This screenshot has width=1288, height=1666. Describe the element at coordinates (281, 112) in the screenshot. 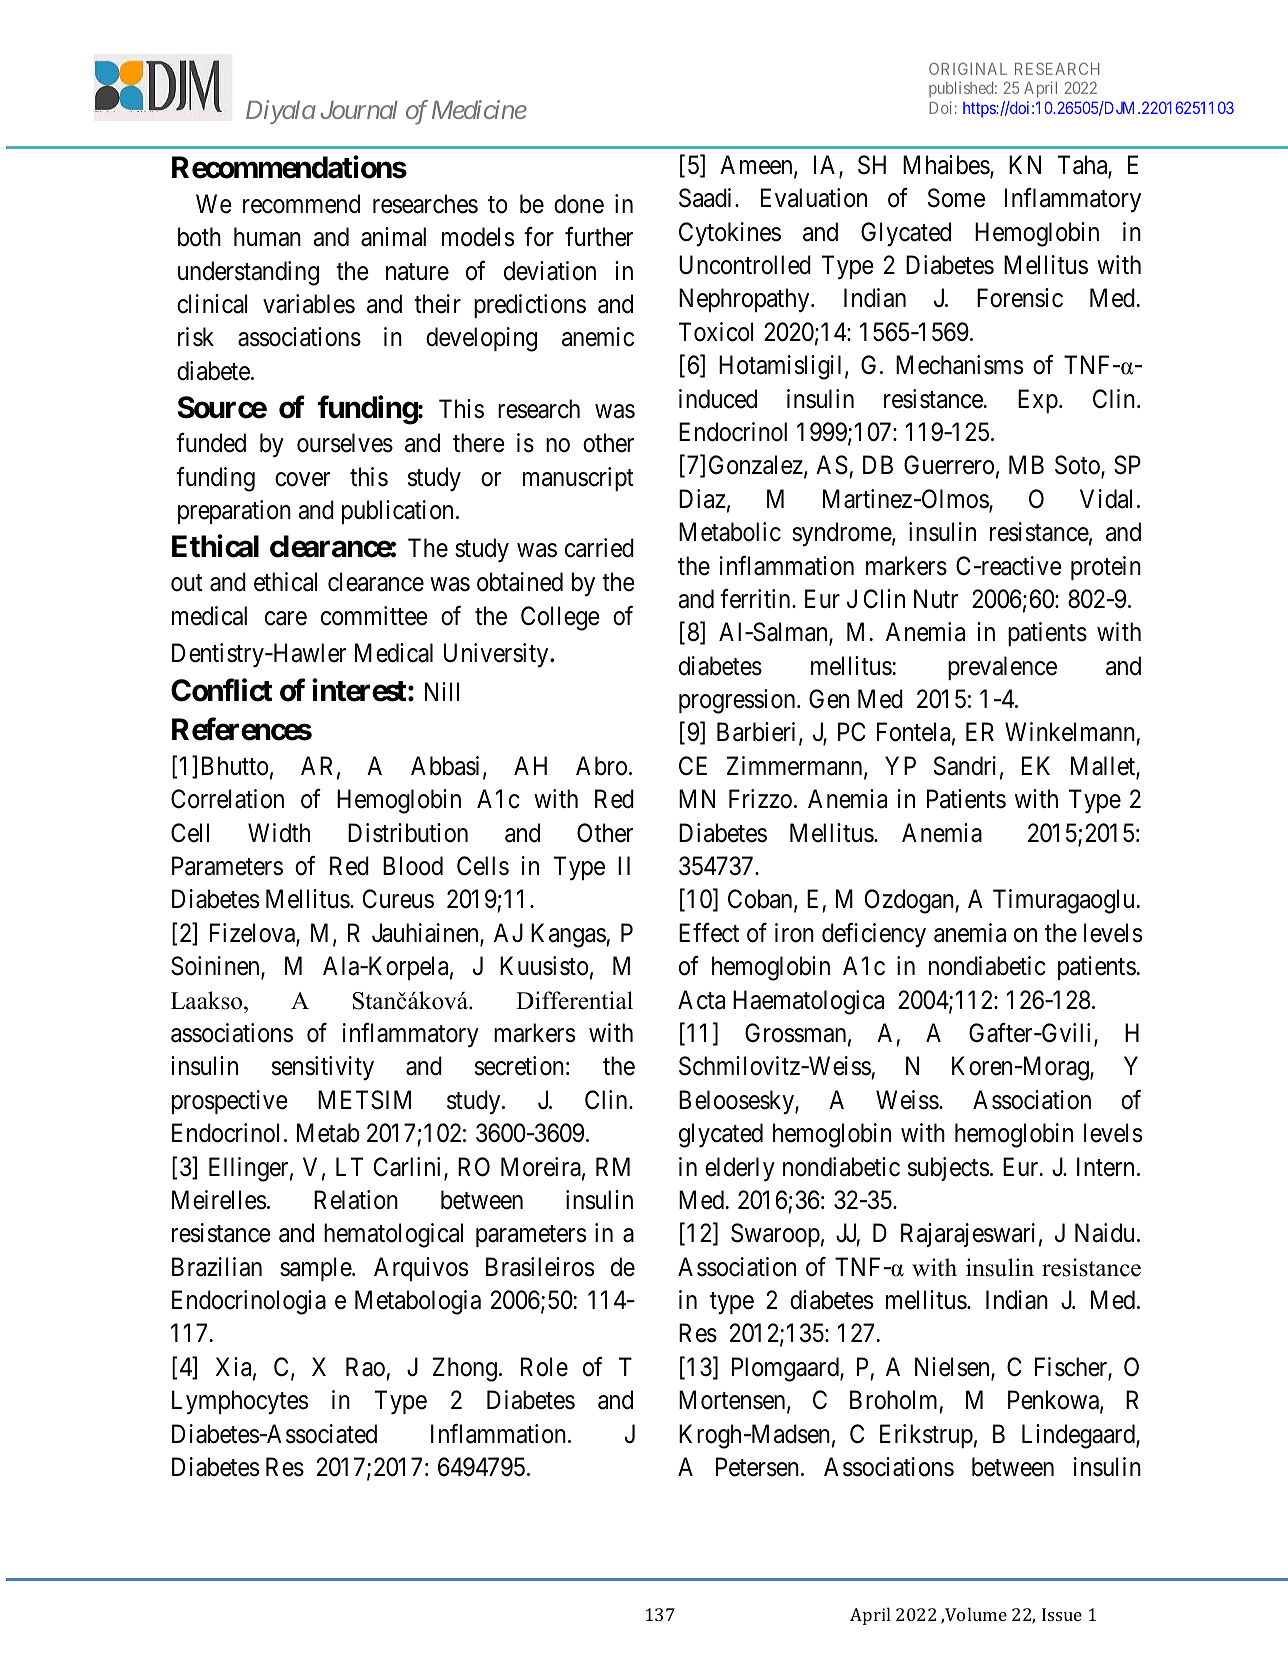

I see `Diyala` at that location.
